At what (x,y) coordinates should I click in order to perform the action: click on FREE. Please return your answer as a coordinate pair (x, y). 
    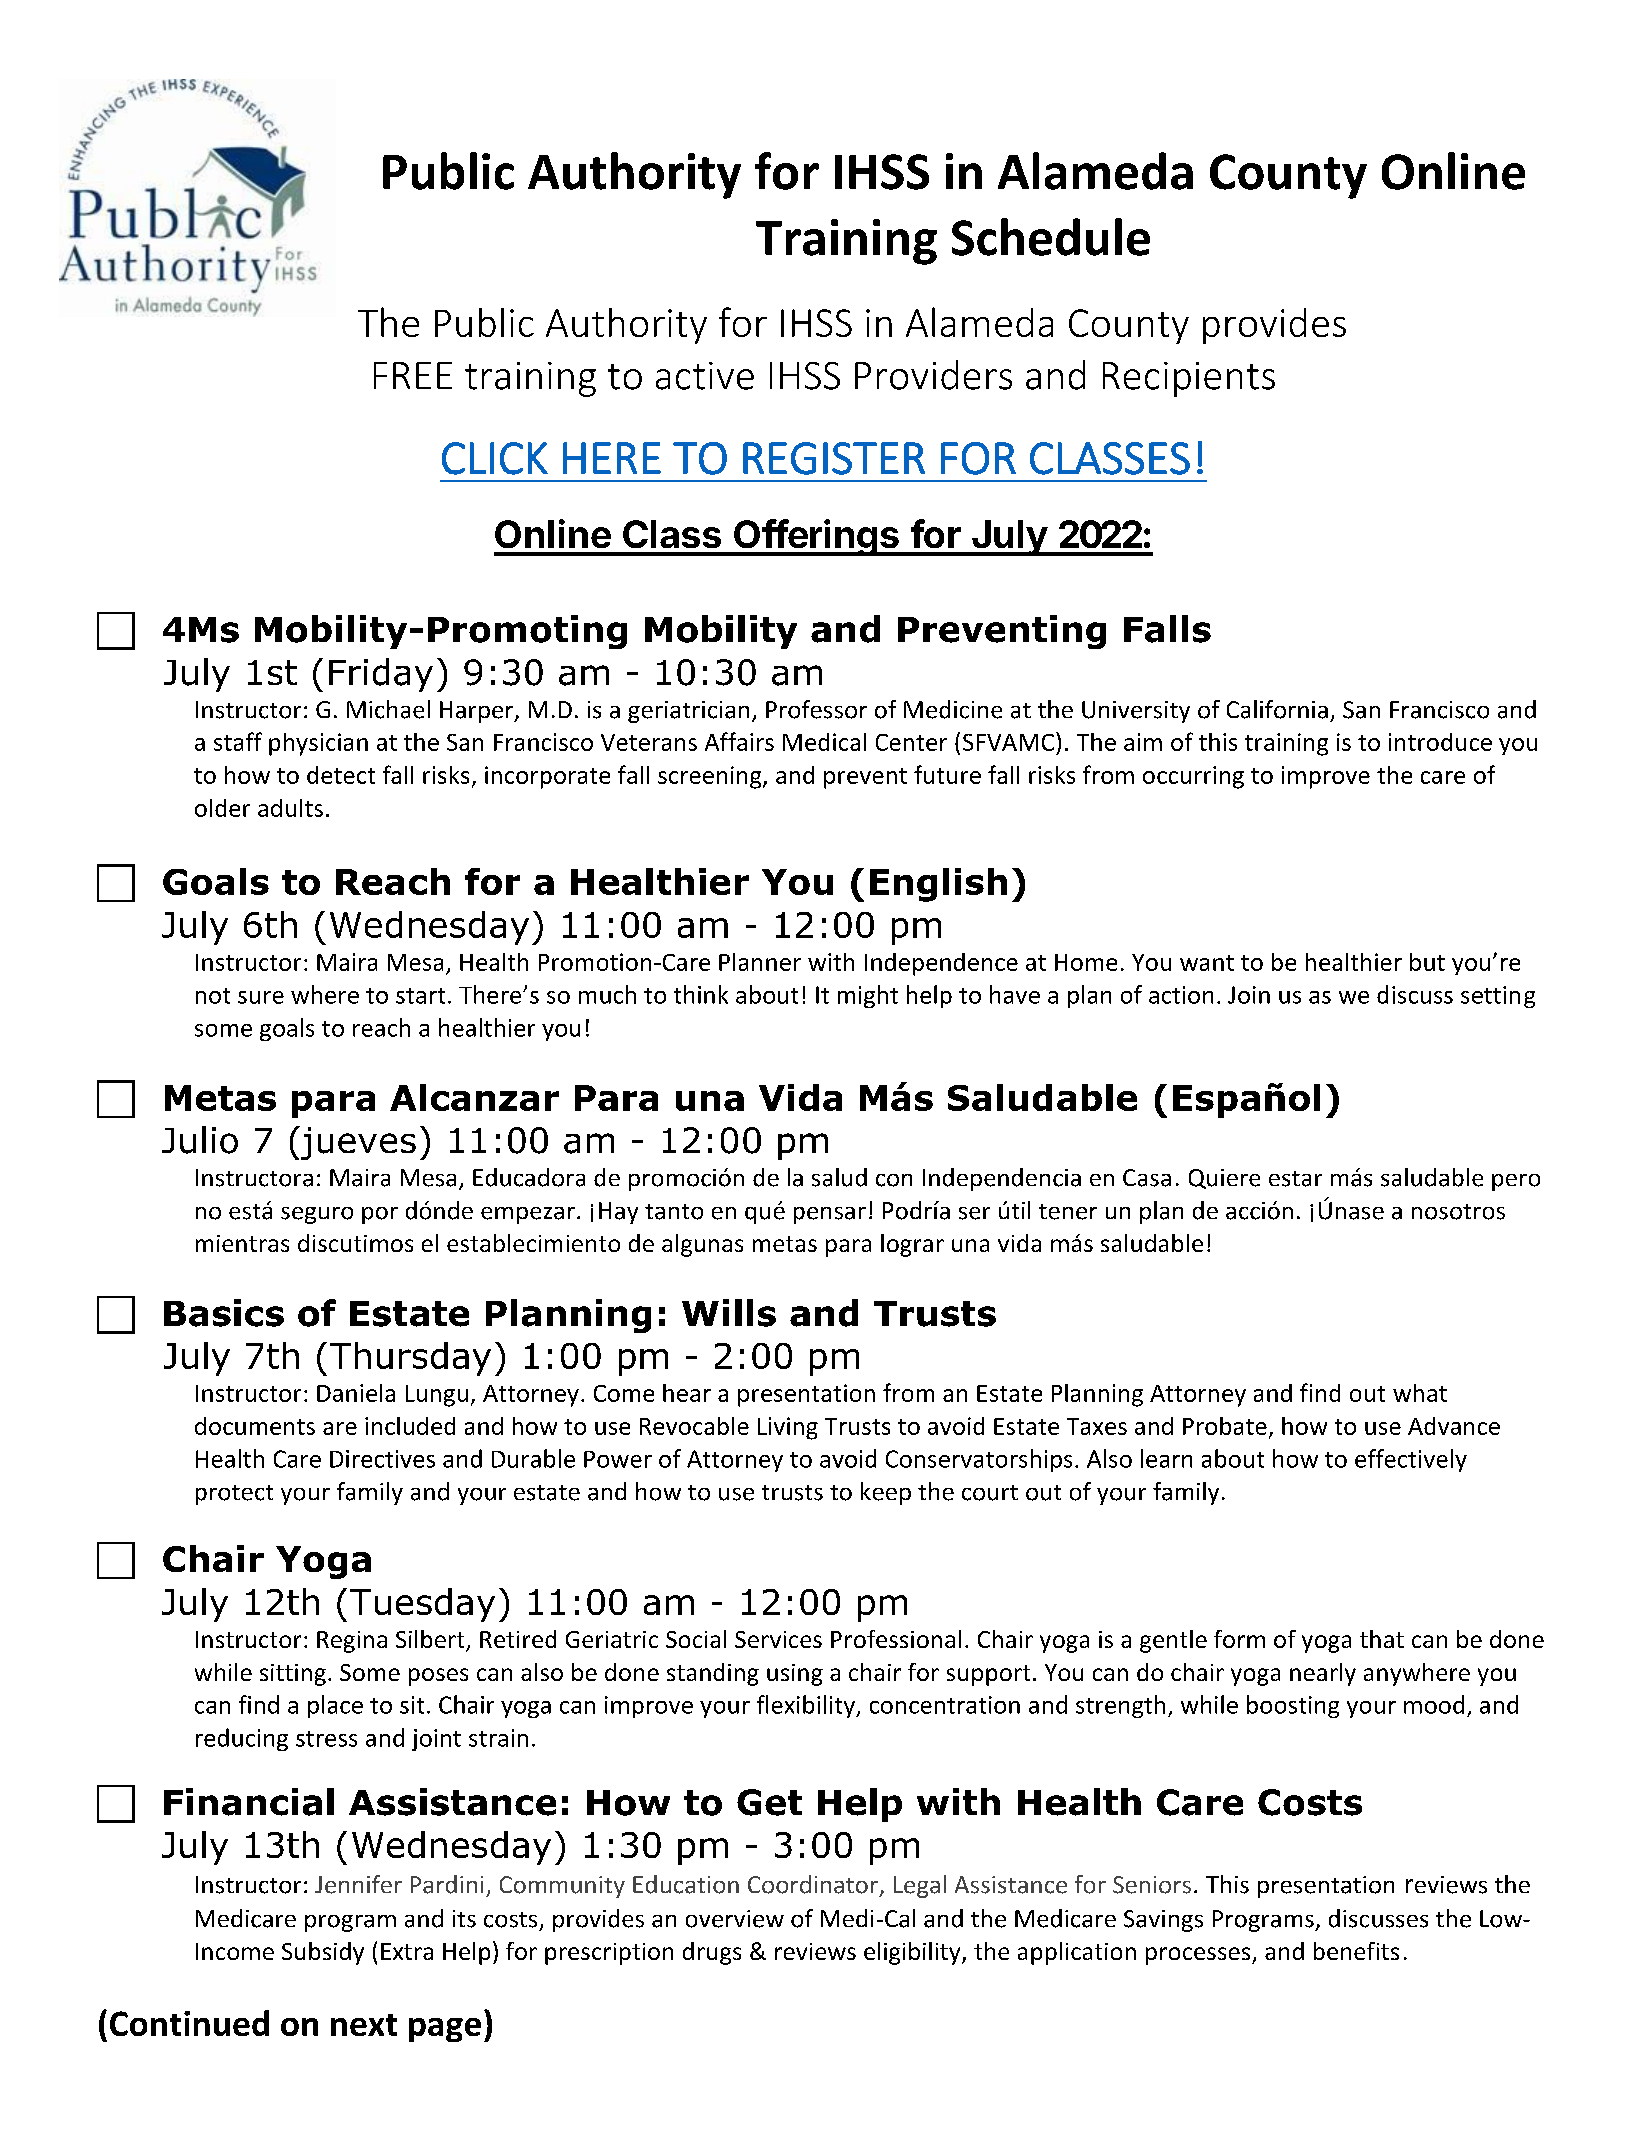
    Looking at the image, I should click on (413, 375).
